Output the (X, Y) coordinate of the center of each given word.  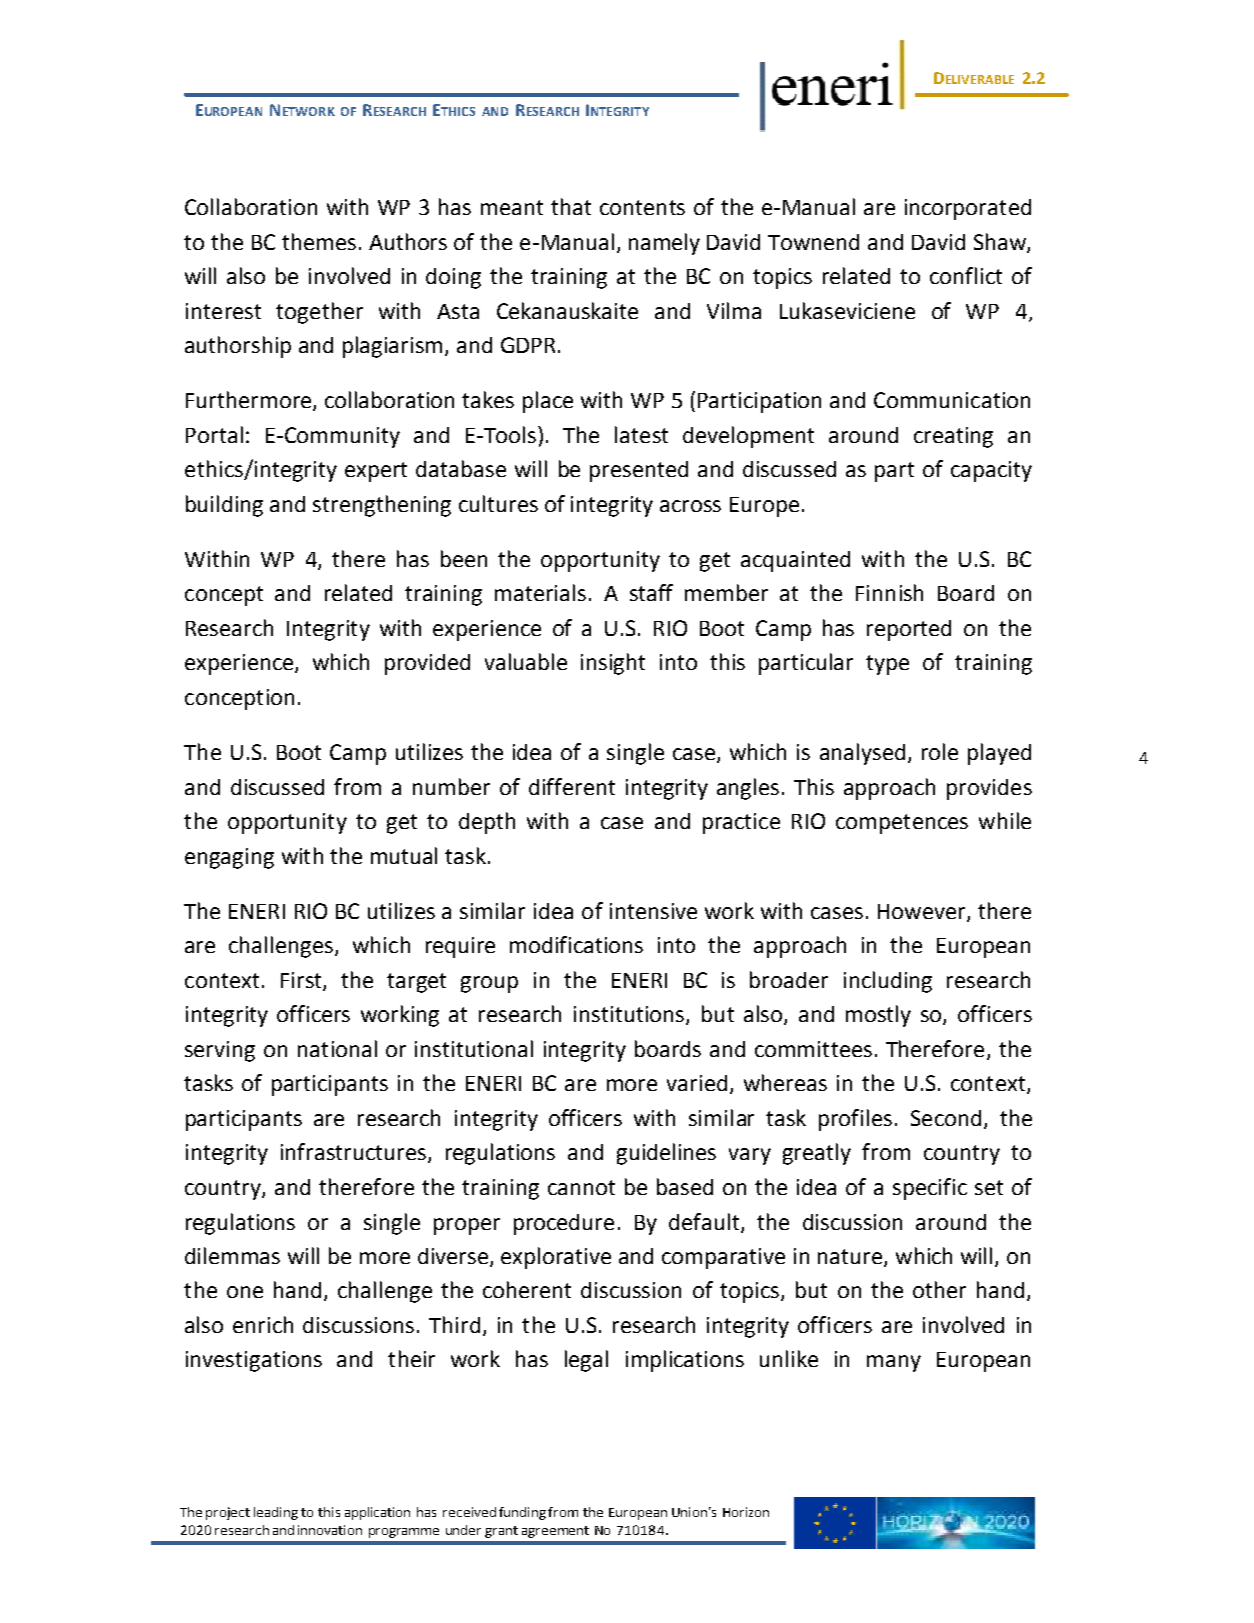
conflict (966, 275)
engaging (229, 858)
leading (276, 1513)
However (923, 912)
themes (319, 241)
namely (664, 244)
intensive (653, 911)
